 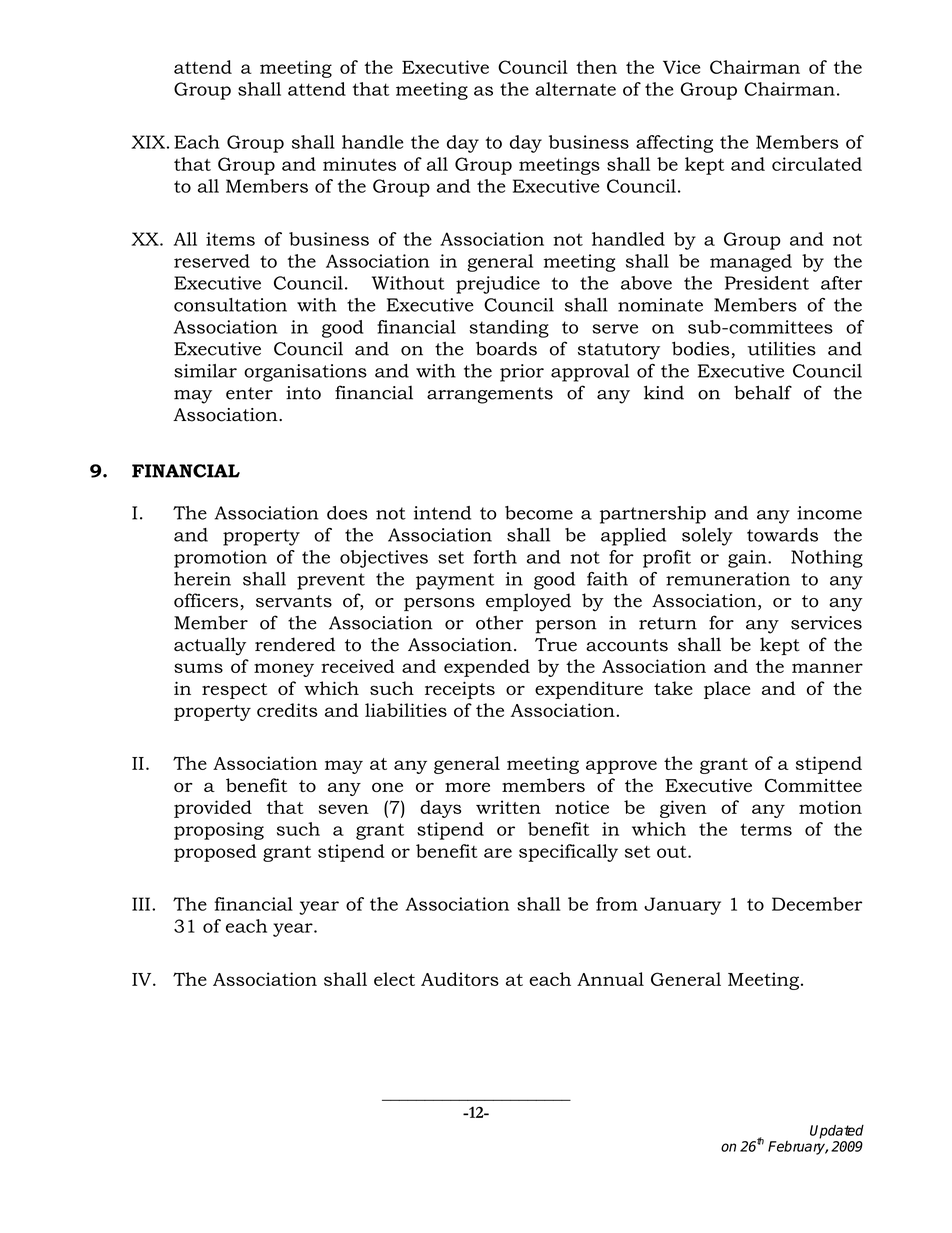 I want to click on Auditors, so click(x=460, y=979).
